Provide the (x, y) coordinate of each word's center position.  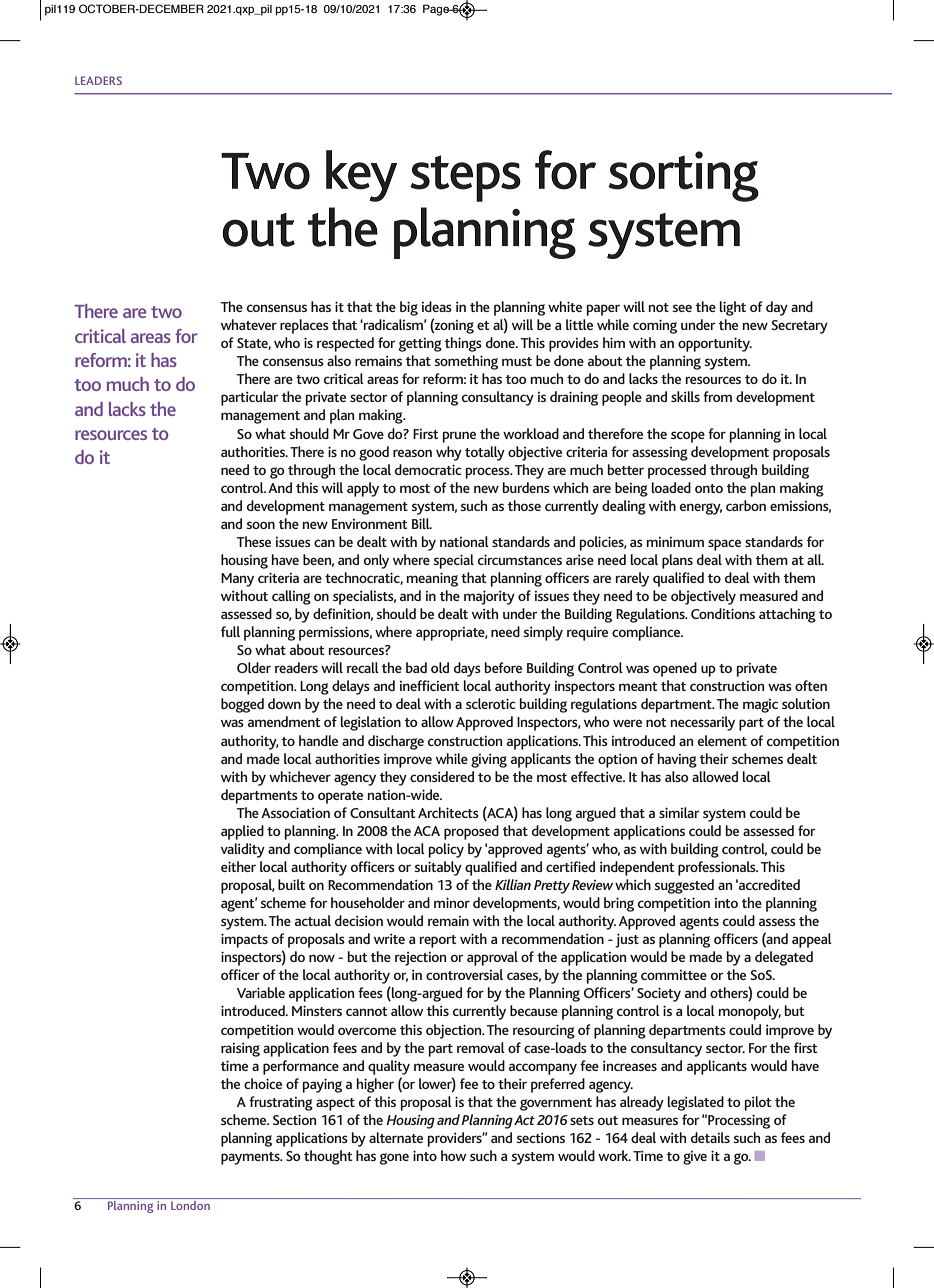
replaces (304, 326)
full (230, 631)
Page (437, 10)
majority (489, 597)
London (190, 1205)
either (238, 866)
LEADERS (98, 80)
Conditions (723, 613)
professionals (718, 868)
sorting (683, 176)
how (453, 1155)
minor (452, 902)
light (733, 308)
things (463, 344)
